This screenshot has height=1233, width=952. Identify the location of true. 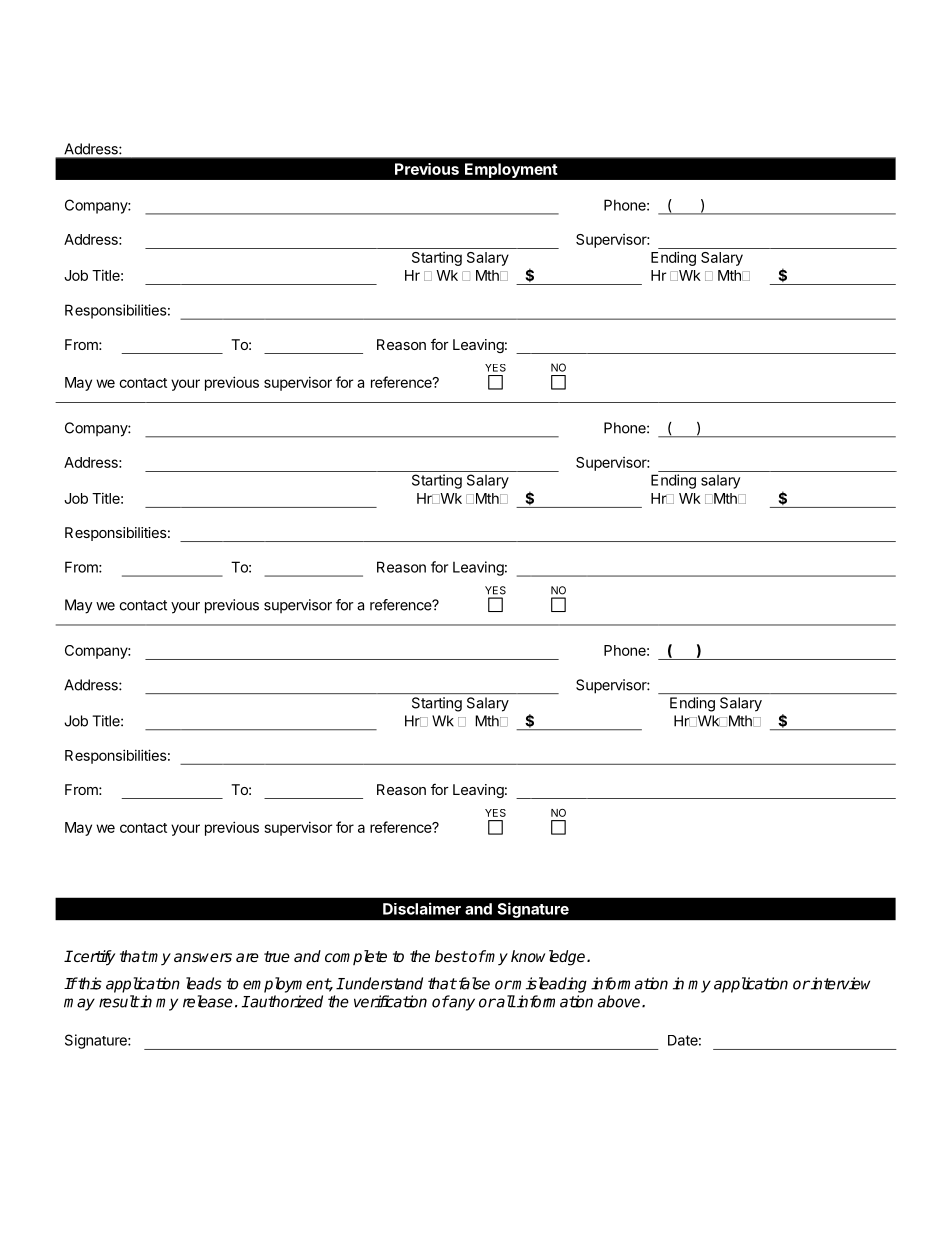
(277, 956).
